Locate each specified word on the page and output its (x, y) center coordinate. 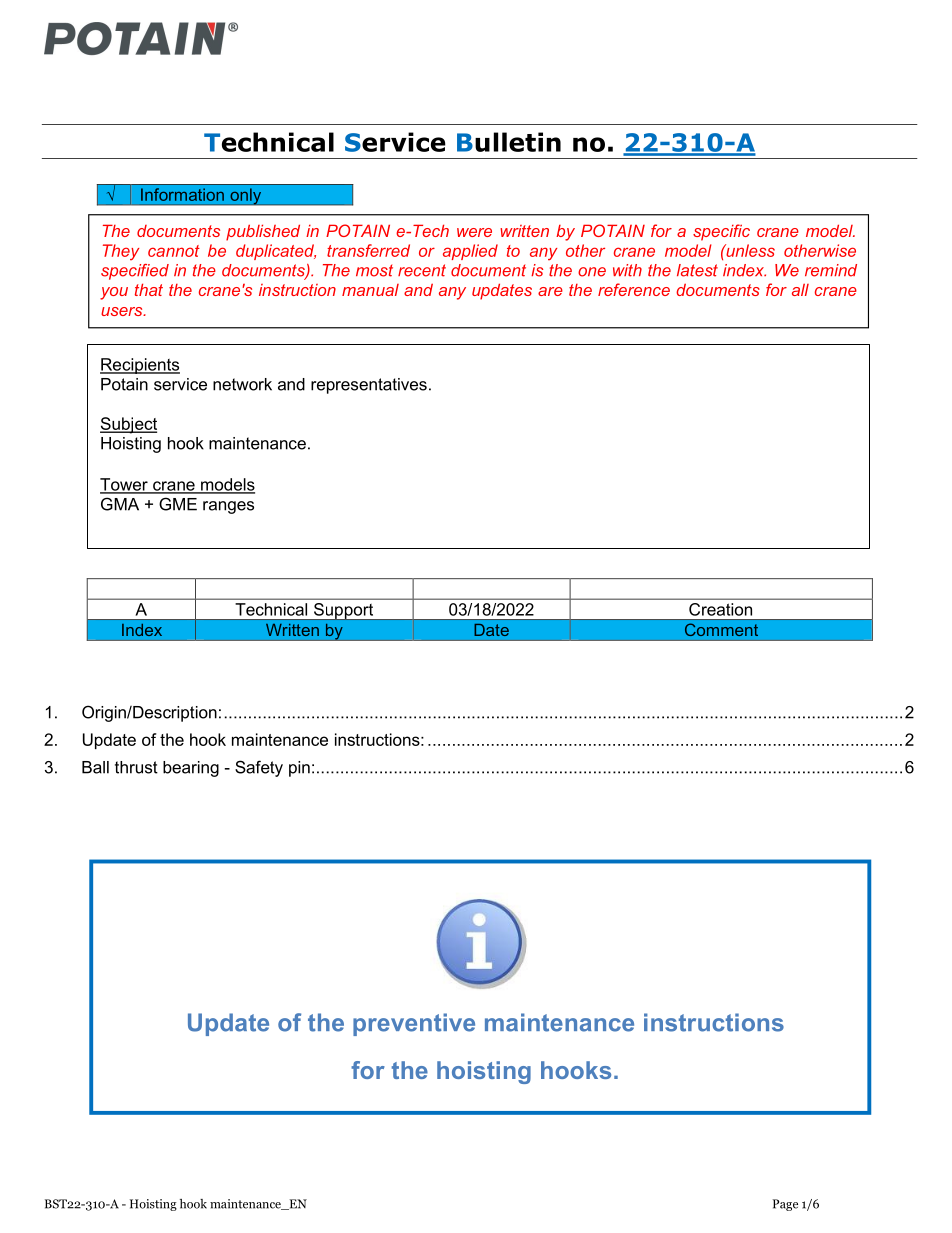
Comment (721, 630)
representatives (369, 386)
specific (721, 232)
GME (178, 504)
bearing (191, 769)
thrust (136, 767)
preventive (414, 1024)
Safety (259, 768)
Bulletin (509, 142)
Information (182, 194)
